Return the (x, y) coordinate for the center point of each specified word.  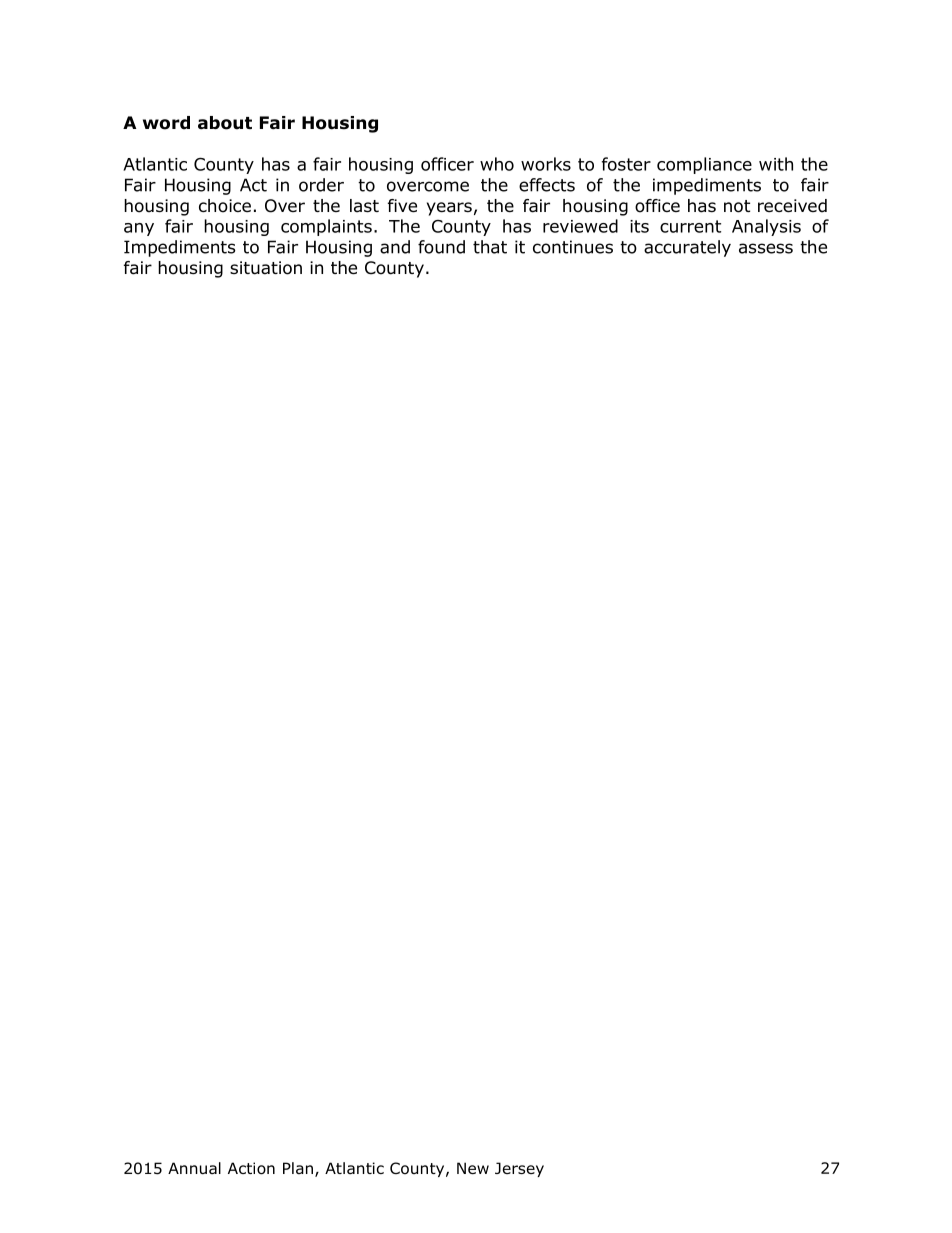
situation (266, 268)
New (473, 1168)
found (441, 247)
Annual (194, 1168)
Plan (298, 1168)
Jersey (519, 1169)
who (497, 164)
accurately (687, 248)
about (225, 123)
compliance (704, 165)
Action (251, 1168)
